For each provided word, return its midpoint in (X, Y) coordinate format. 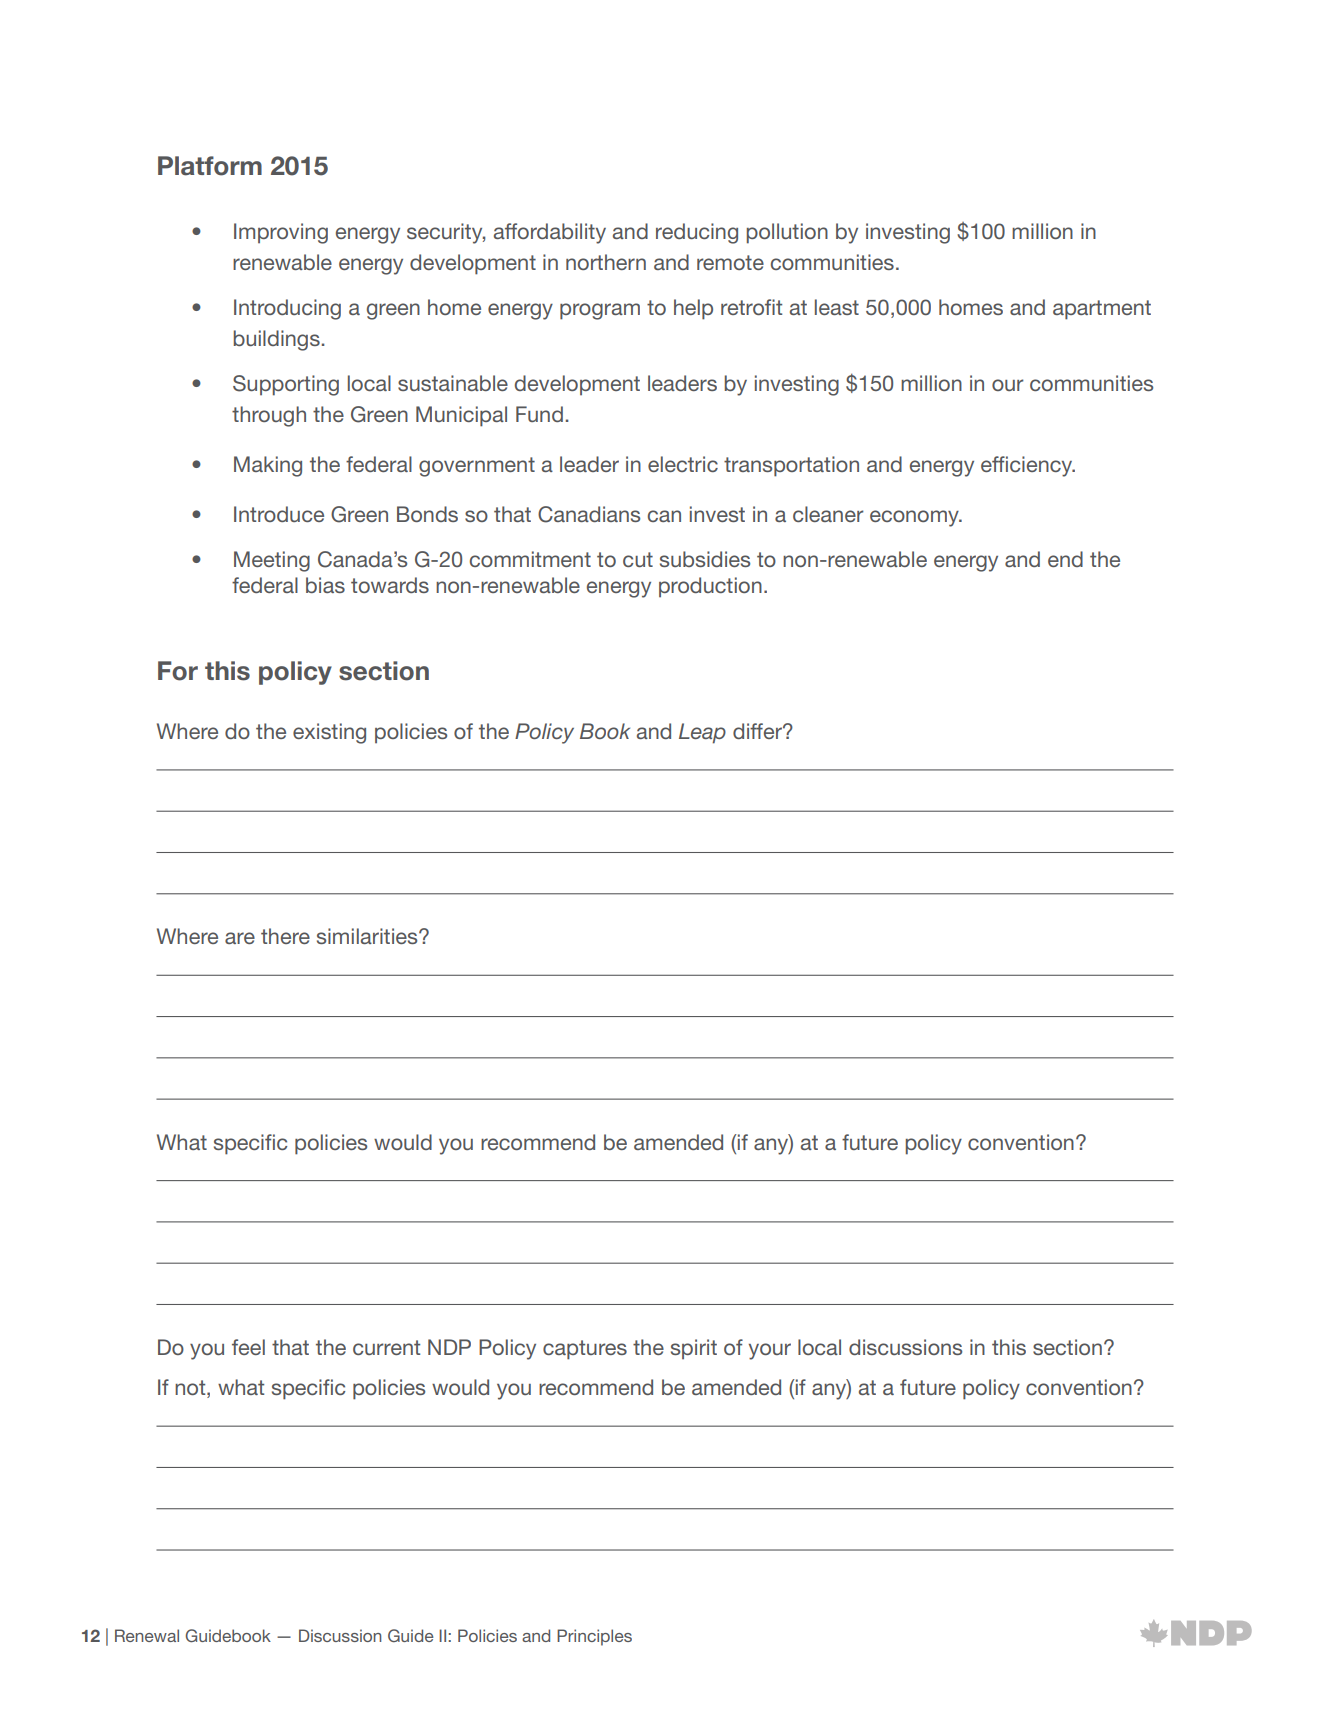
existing (329, 733)
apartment (1102, 310)
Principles (594, 1637)
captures (585, 1350)
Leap (702, 733)
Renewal (147, 1635)
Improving (281, 233)
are (240, 938)
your (770, 1351)
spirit (694, 1349)
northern (606, 262)
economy (915, 518)
